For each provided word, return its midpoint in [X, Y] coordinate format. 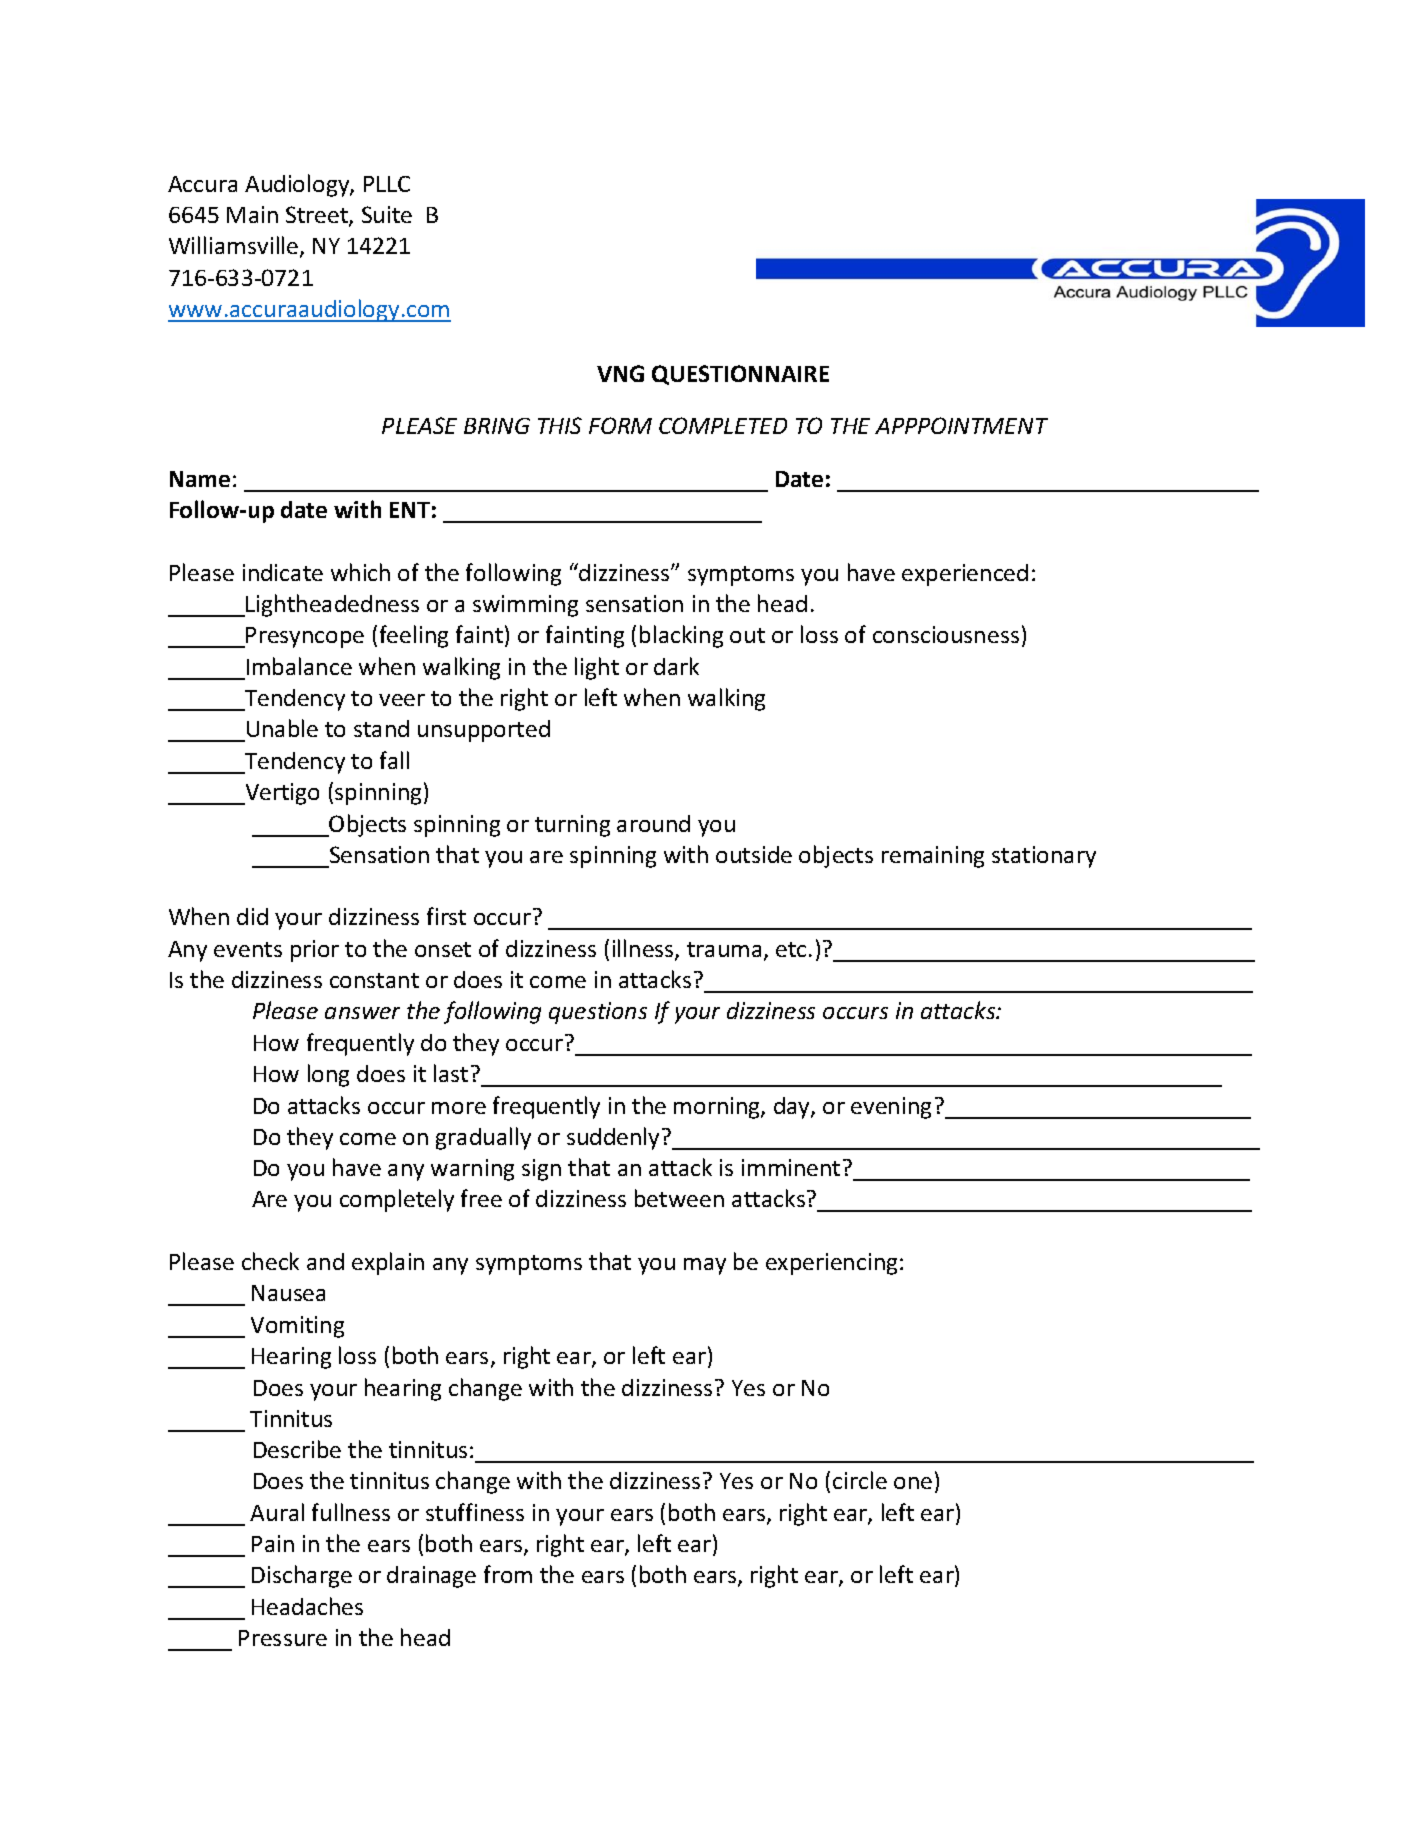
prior [315, 951]
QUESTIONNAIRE [740, 375]
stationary [1044, 857]
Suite [387, 214]
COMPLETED [723, 425]
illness [644, 949]
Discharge [302, 1576]
